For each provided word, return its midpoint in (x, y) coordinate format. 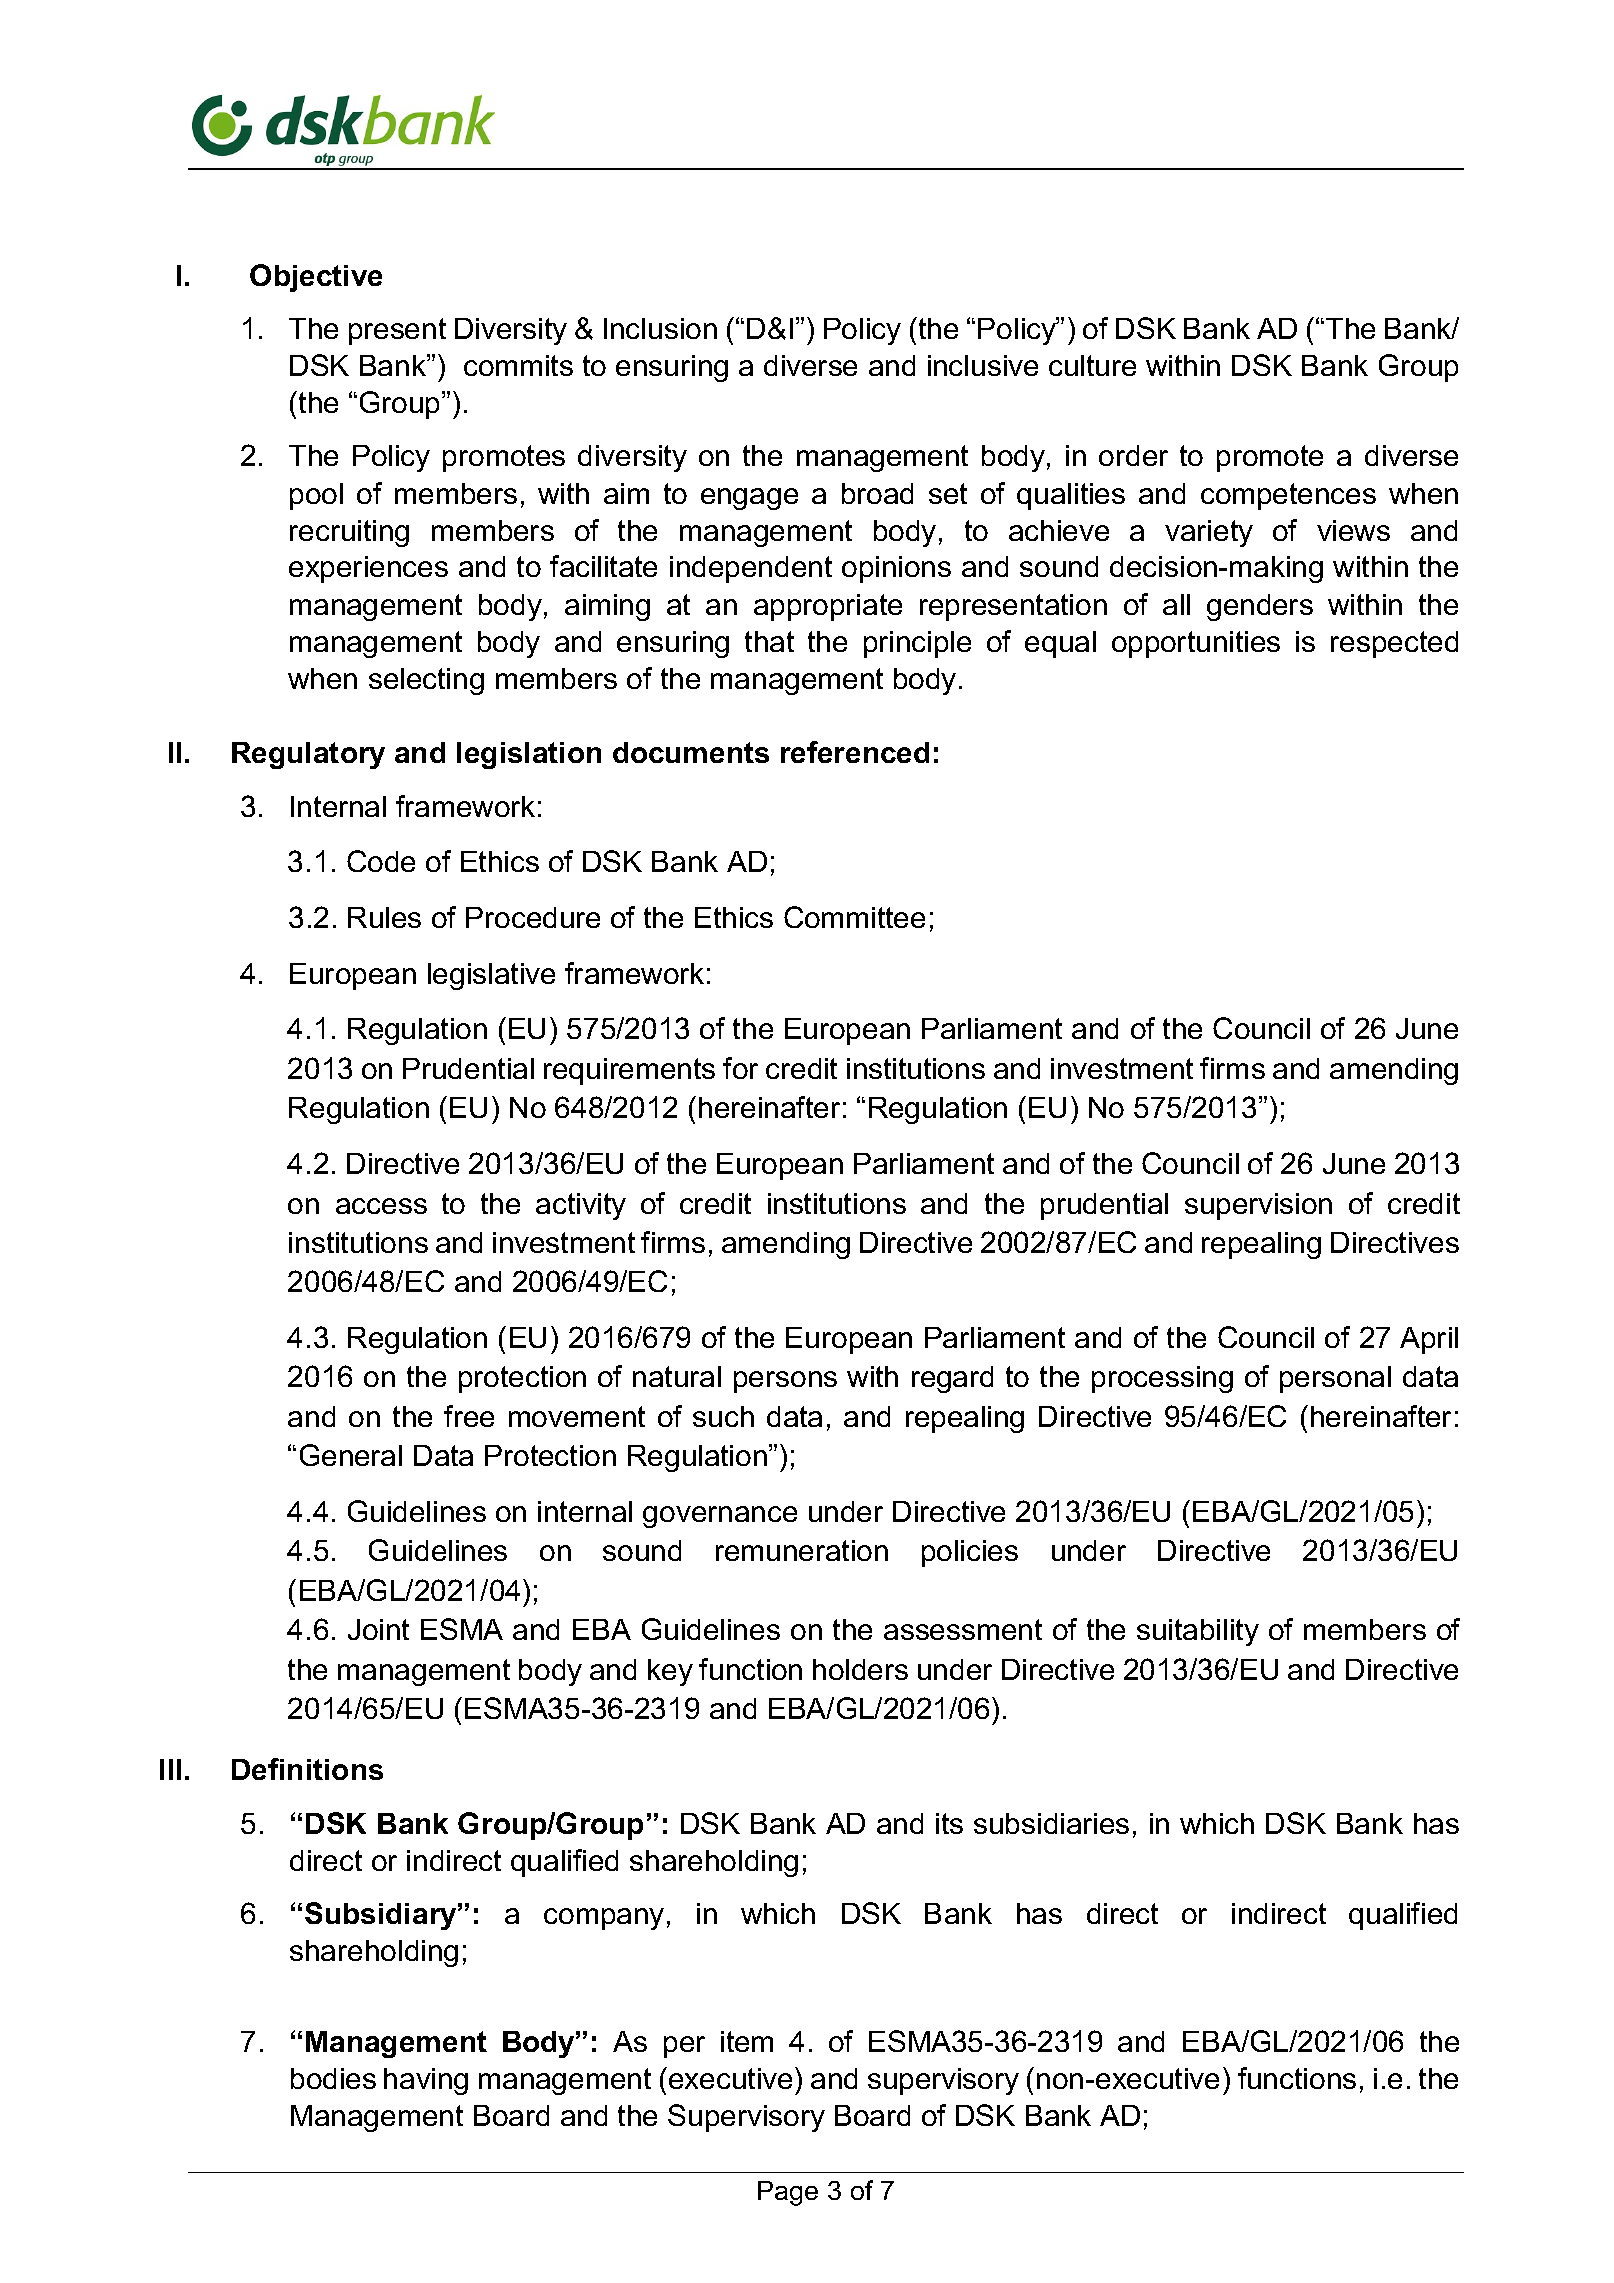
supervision (1258, 1206)
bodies (333, 2078)
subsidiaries (1051, 1823)
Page (788, 2193)
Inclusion (660, 328)
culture (1092, 365)
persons (785, 1382)
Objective (316, 278)
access (381, 1206)
